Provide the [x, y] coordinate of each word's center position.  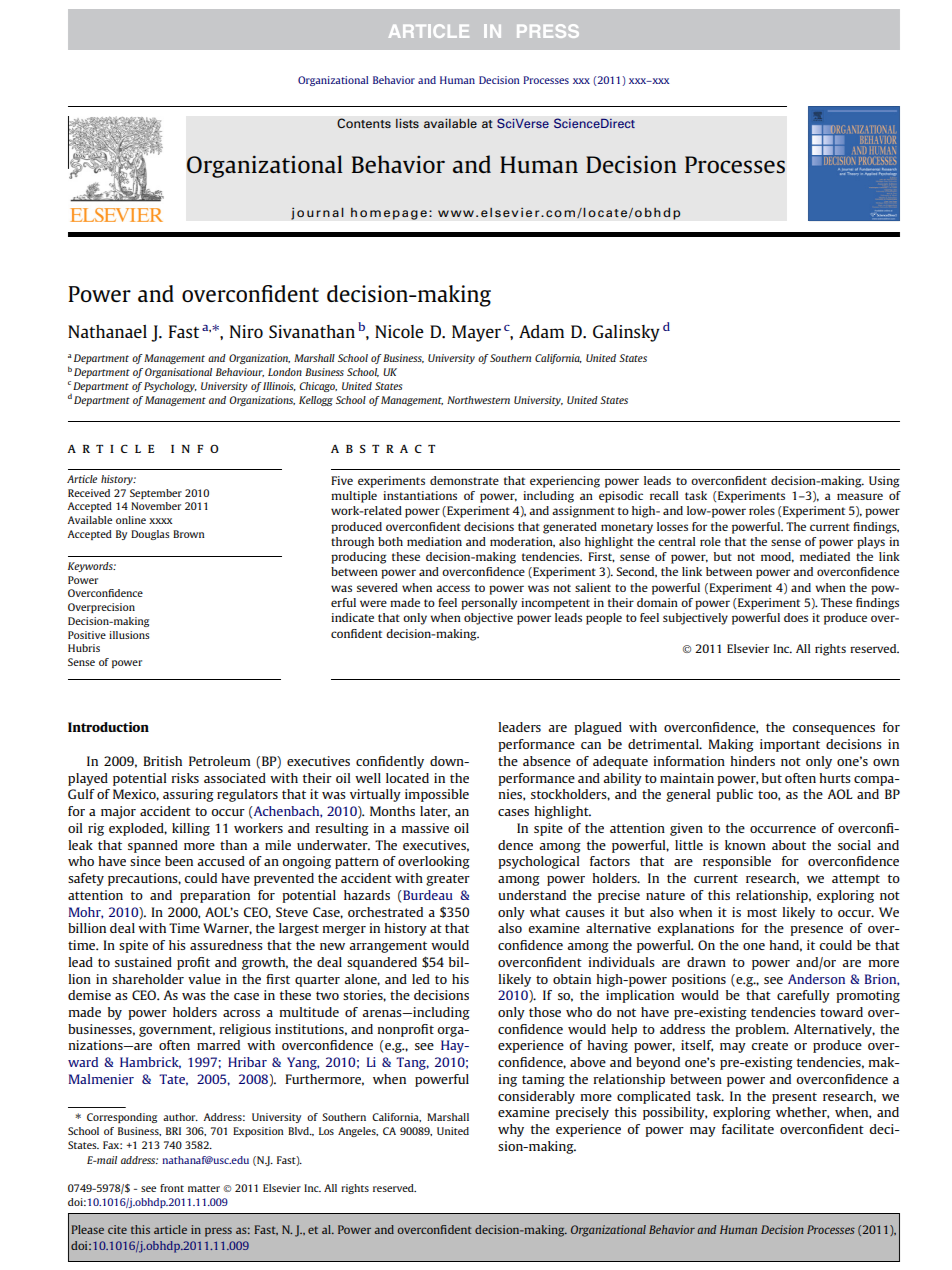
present [794, 1098]
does [796, 617]
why [511, 1130]
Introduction [108, 727]
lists [407, 123]
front [172, 1188]
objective [488, 619]
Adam [541, 331]
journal [317, 213]
